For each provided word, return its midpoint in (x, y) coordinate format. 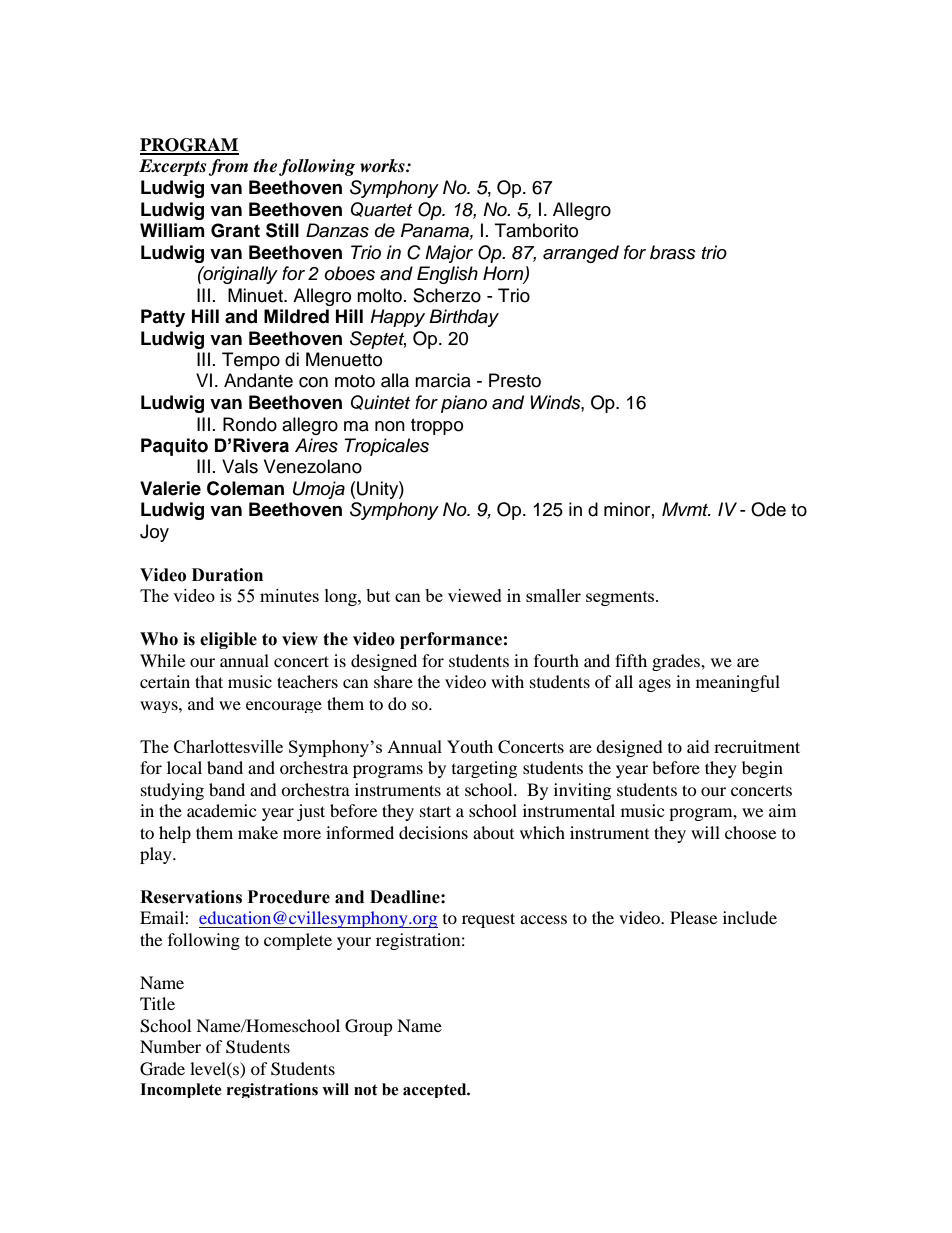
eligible (228, 640)
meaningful (738, 683)
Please (693, 917)
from (228, 167)
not (366, 1090)
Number (170, 1046)
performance (451, 640)
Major (449, 254)
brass (673, 252)
